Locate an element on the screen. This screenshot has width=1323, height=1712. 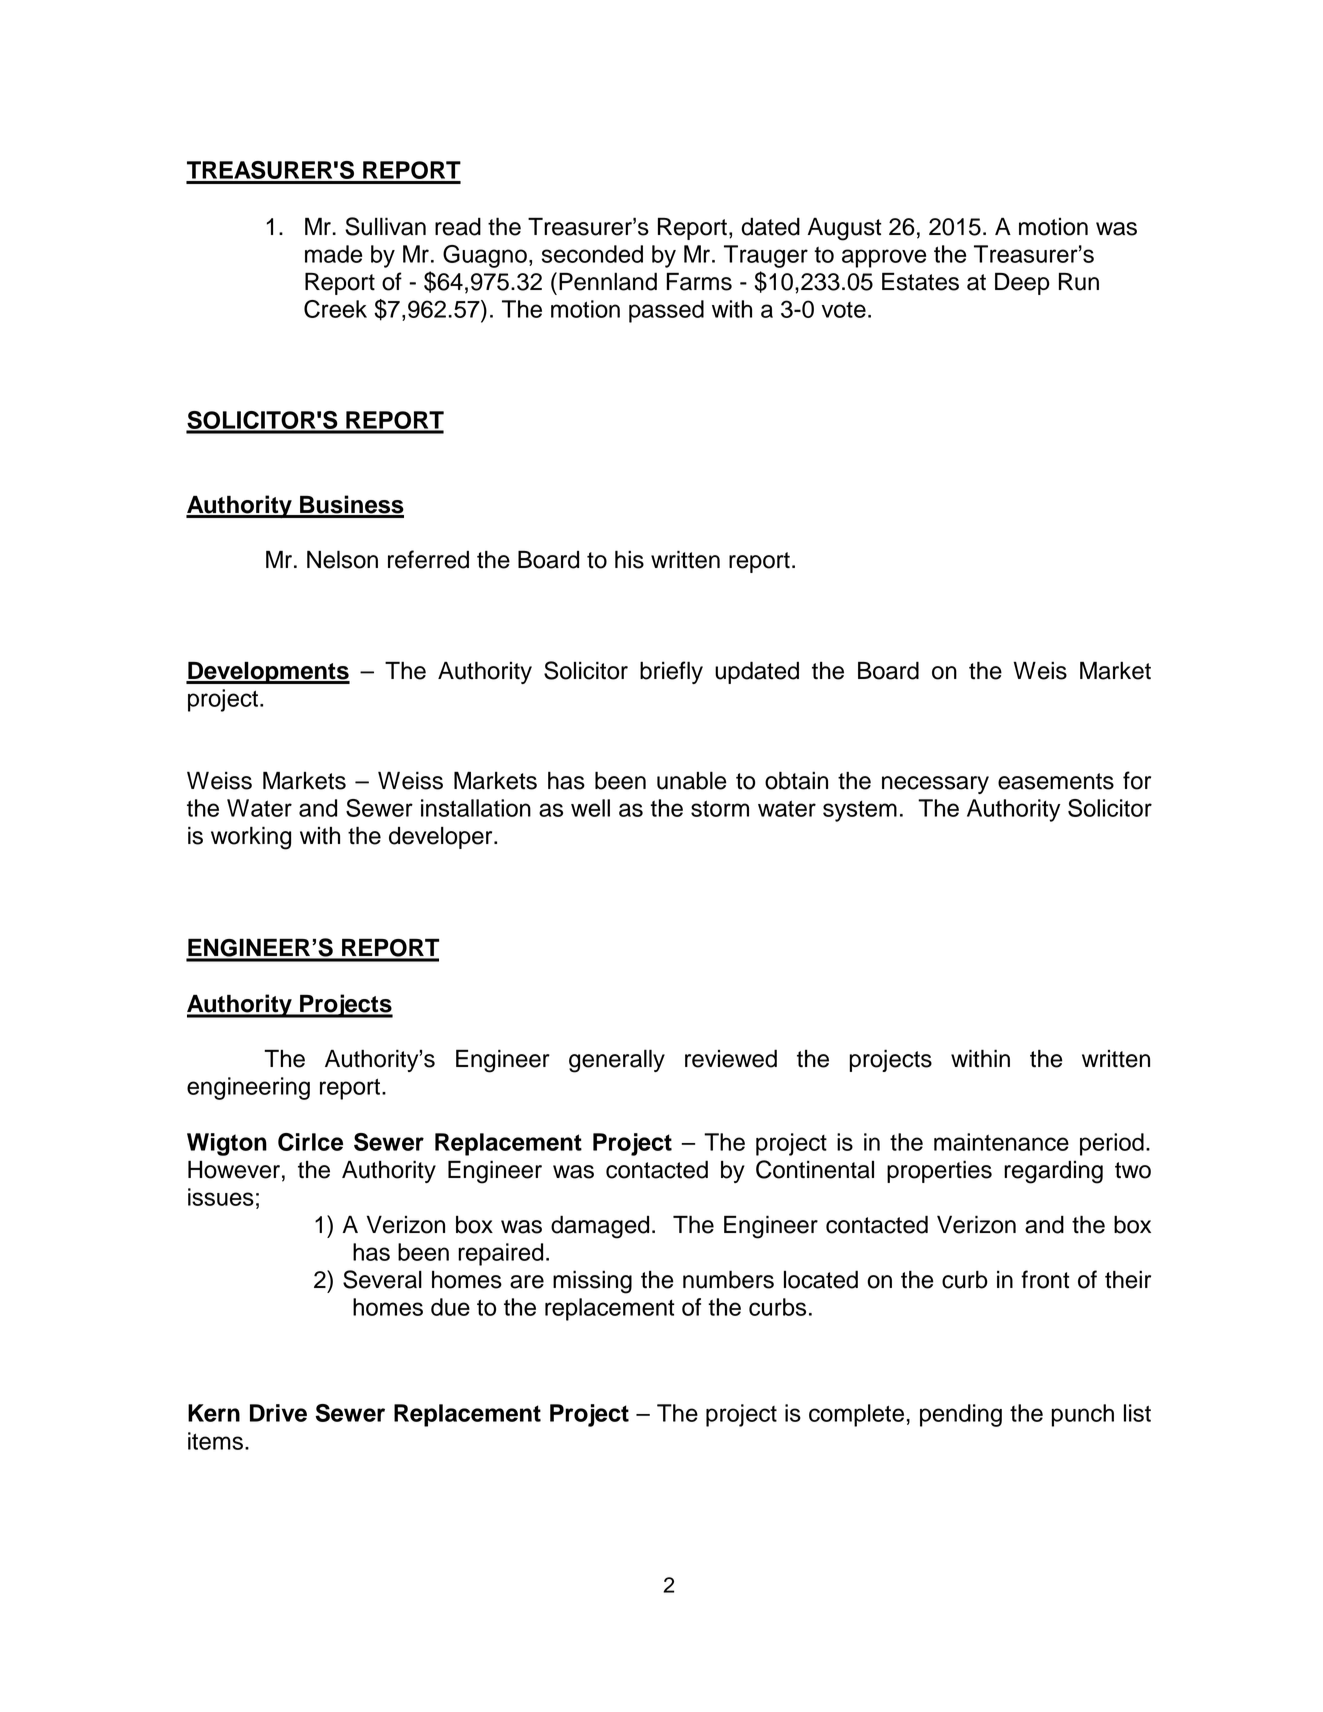
Farms is located at coordinates (699, 282).
